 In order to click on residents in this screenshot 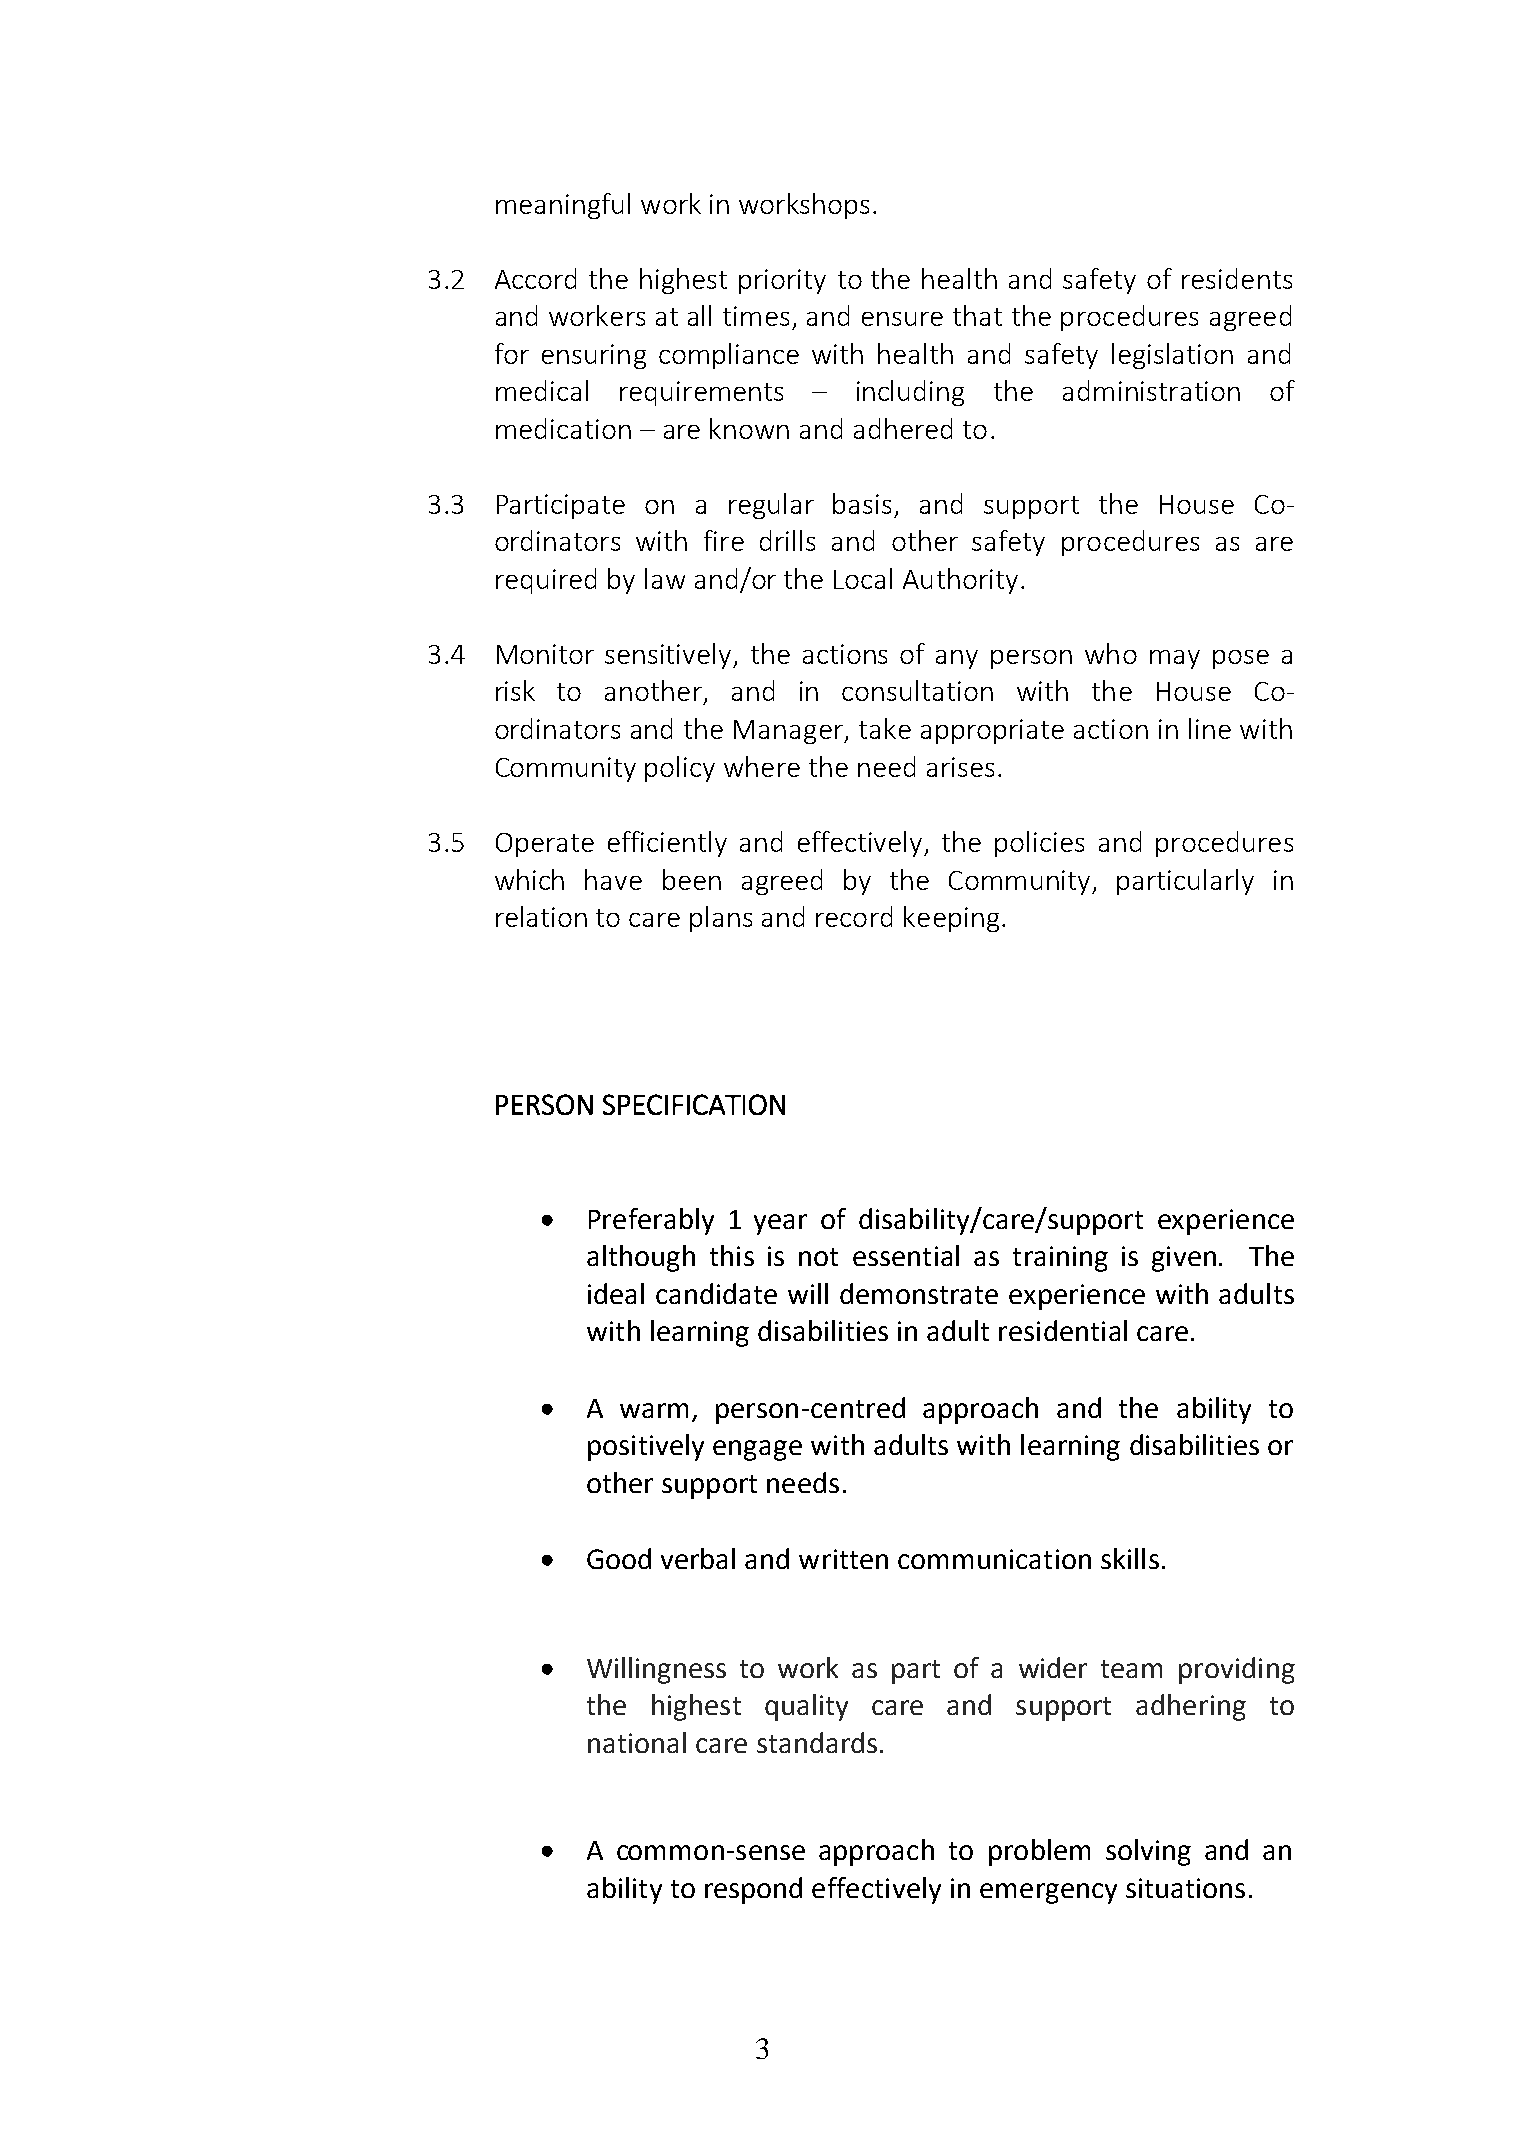, I will do `click(1237, 278)`.
